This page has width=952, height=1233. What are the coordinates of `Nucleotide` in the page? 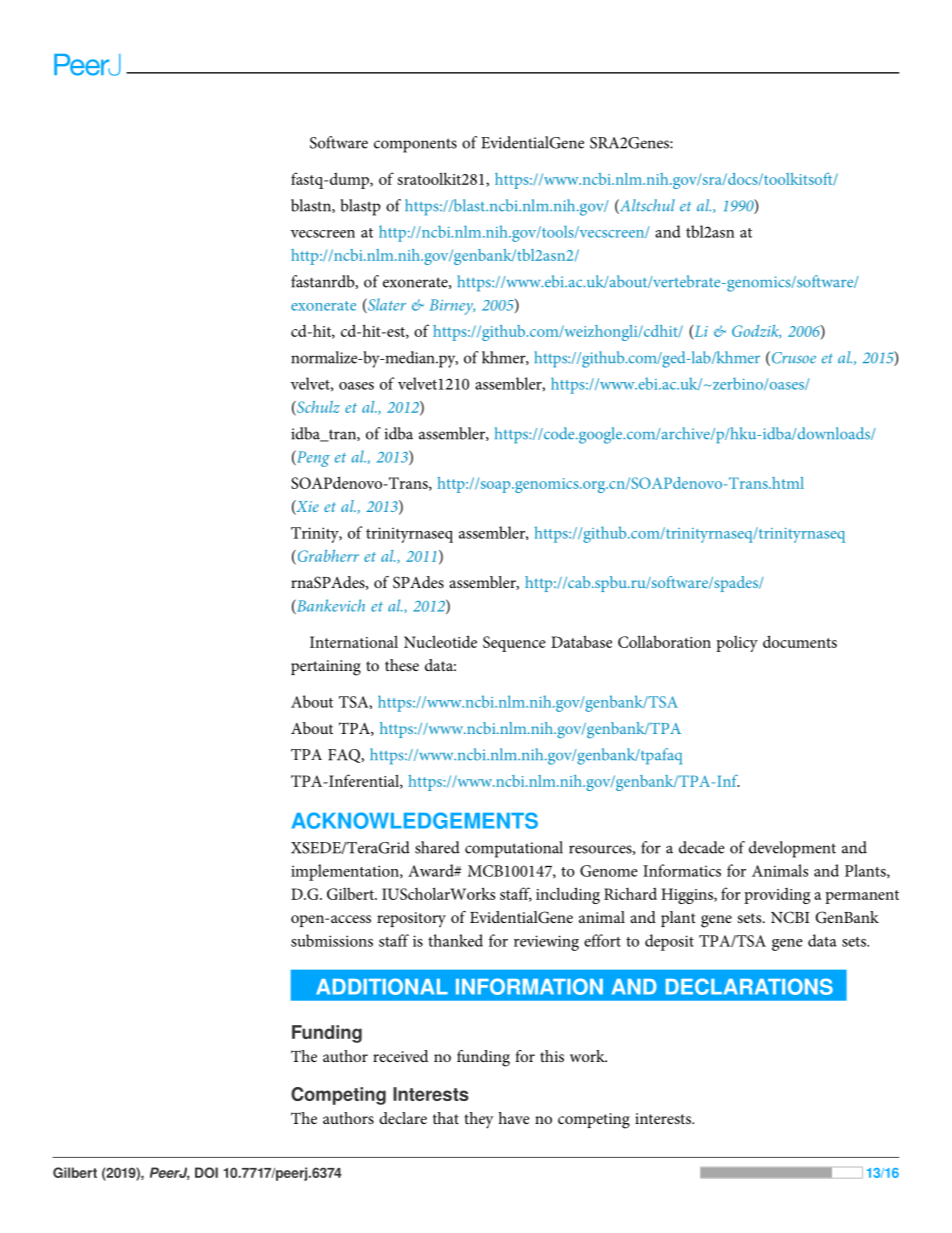 It's located at (440, 641).
